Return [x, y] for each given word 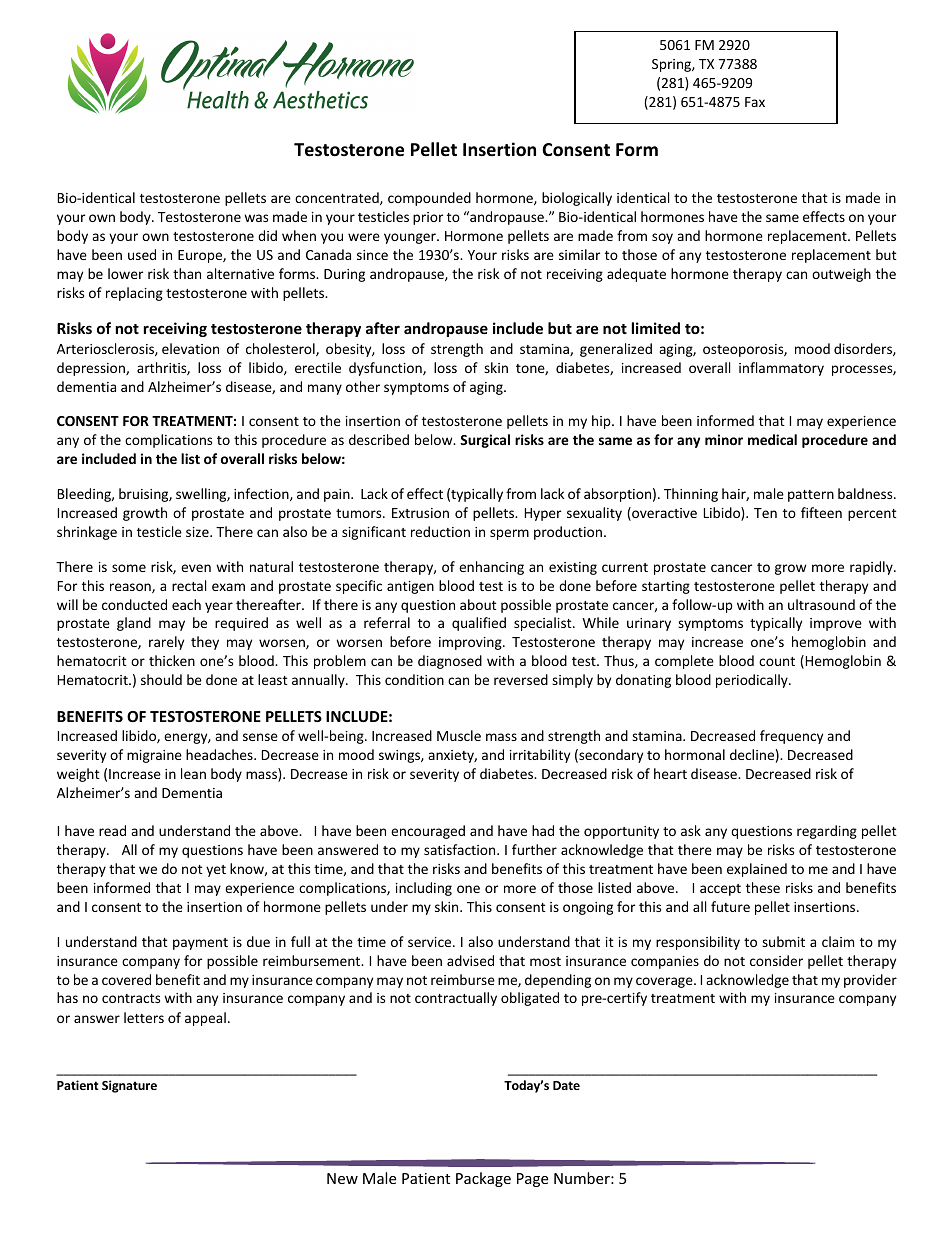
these [763, 887]
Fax [755, 102]
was [256, 218]
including [424, 889]
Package [483, 1179]
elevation [190, 348]
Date [566, 1085]
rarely [166, 643]
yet [216, 871]
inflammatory [781, 369]
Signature [129, 1086]
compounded [429, 199]
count [777, 661]
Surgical [485, 441]
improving [471, 643]
